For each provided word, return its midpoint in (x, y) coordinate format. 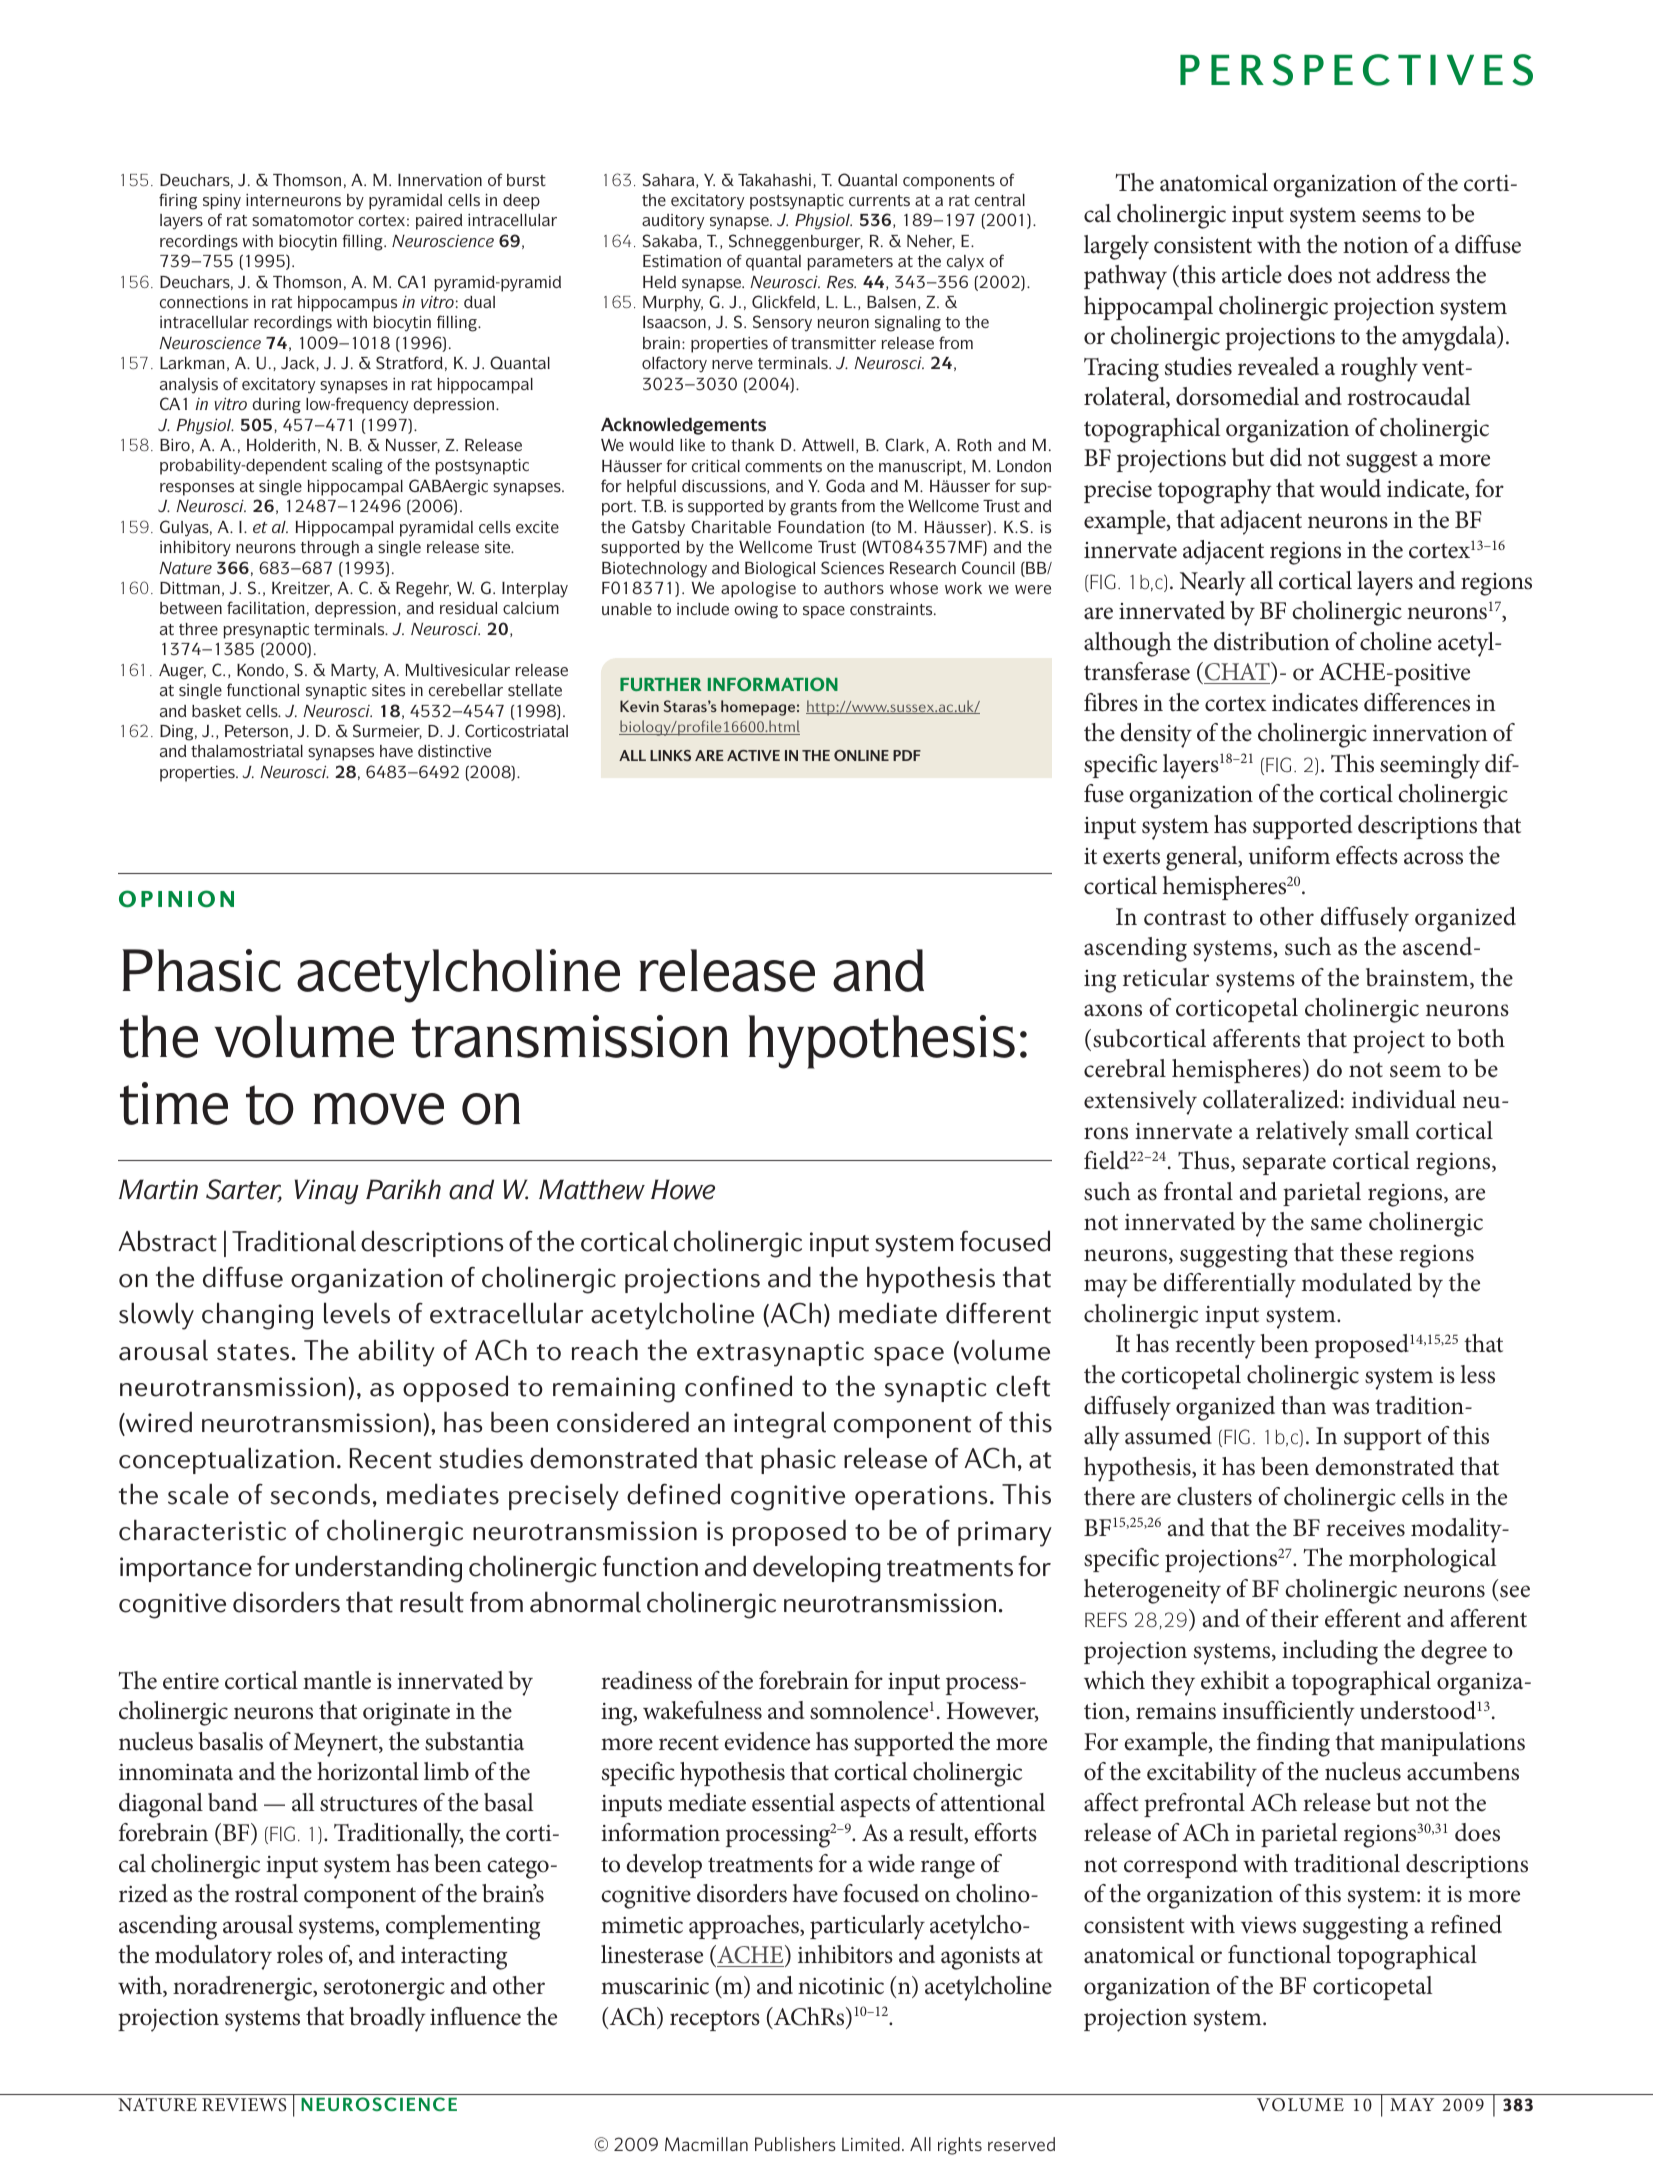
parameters (850, 263)
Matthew (592, 1189)
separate (1284, 1164)
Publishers (795, 2144)
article (1252, 274)
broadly (388, 2019)
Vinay (327, 1192)
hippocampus (347, 304)
